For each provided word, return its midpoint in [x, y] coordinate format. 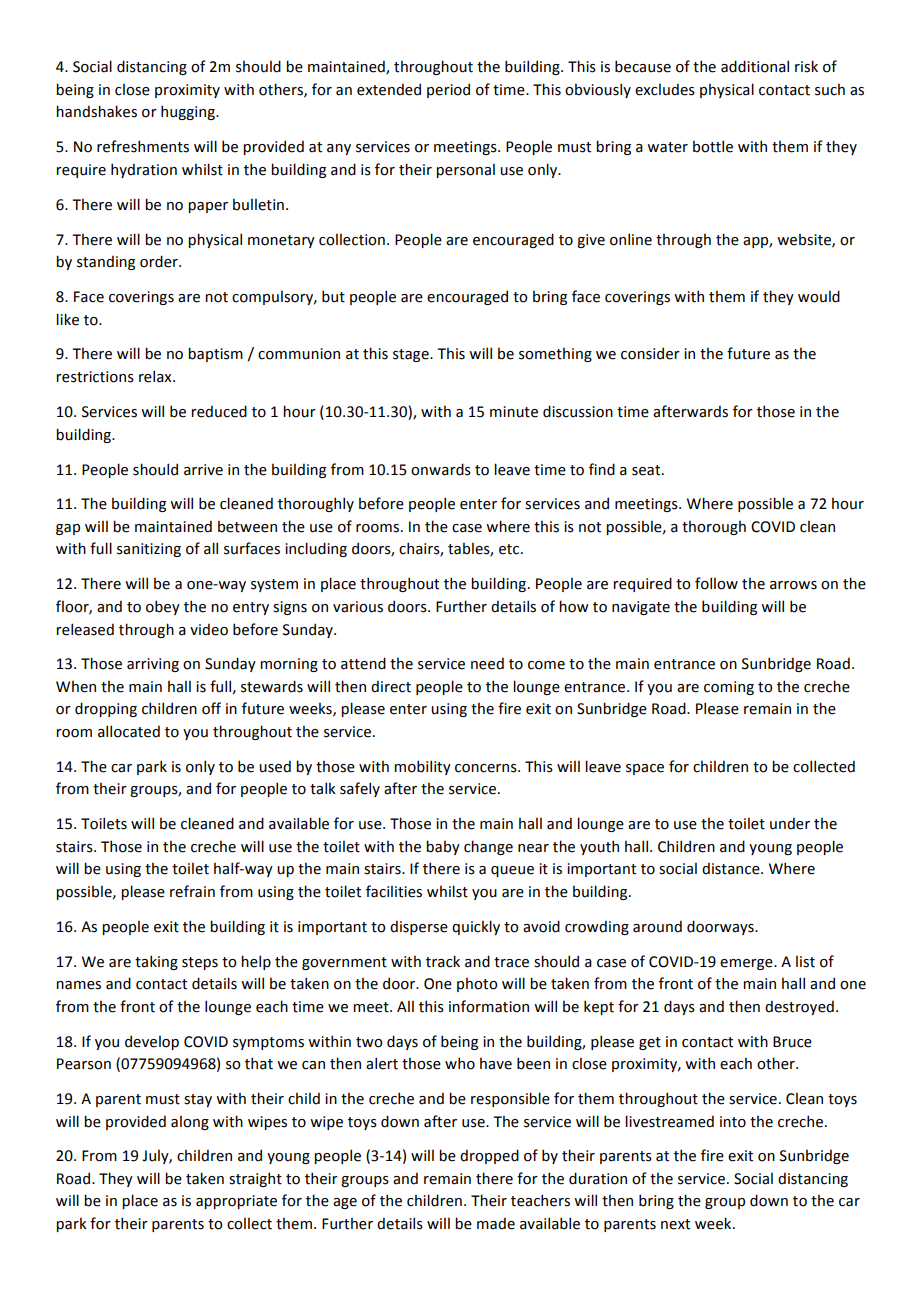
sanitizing [149, 550]
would [819, 296]
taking [156, 962]
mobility [422, 767]
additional [755, 66]
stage [412, 355]
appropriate [236, 1202]
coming [729, 688]
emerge [747, 964]
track [443, 961]
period [448, 90]
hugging [189, 112]
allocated [129, 731]
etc [510, 549]
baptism [215, 354]
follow [716, 583]
